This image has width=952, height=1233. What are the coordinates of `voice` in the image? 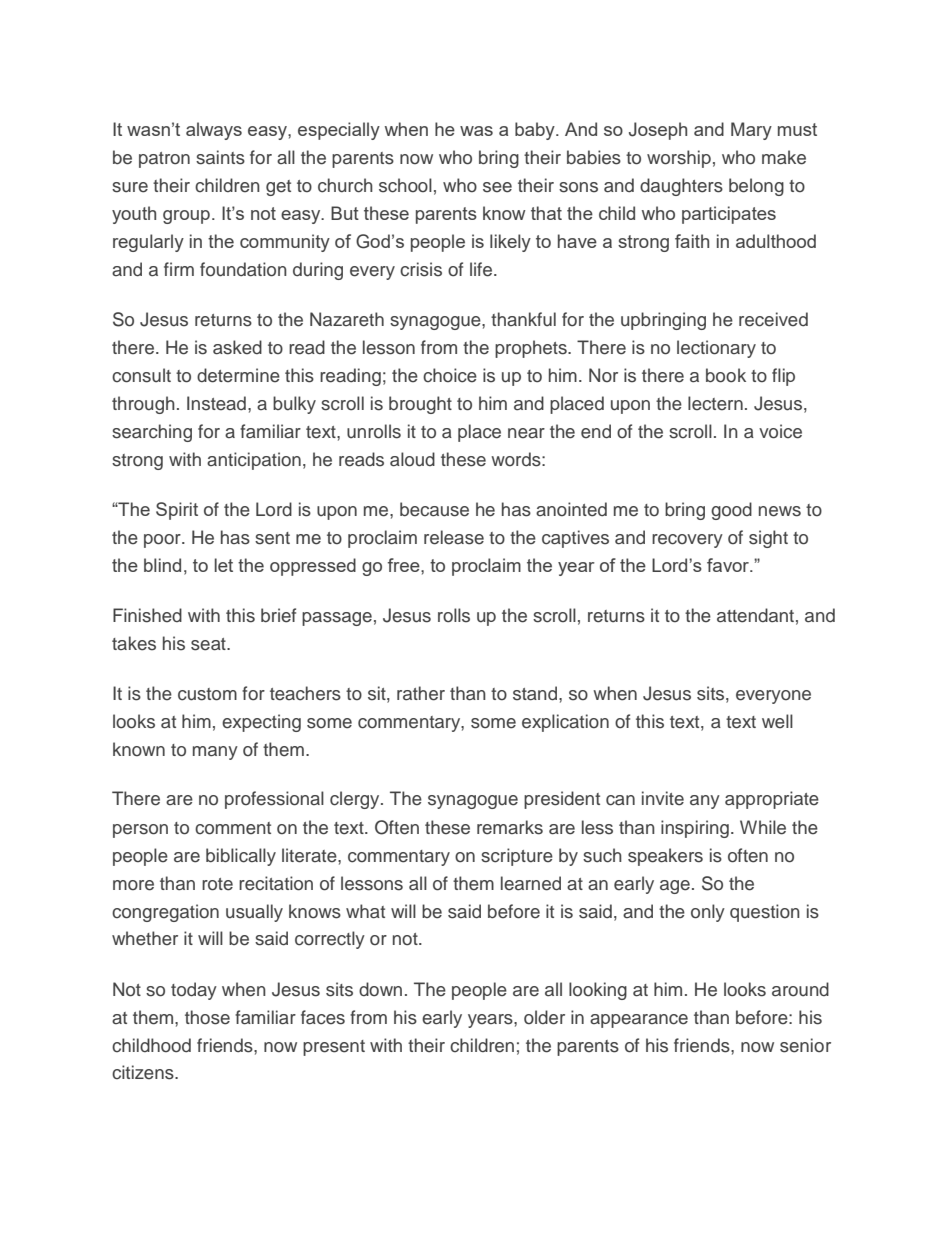 It's located at (780, 431).
